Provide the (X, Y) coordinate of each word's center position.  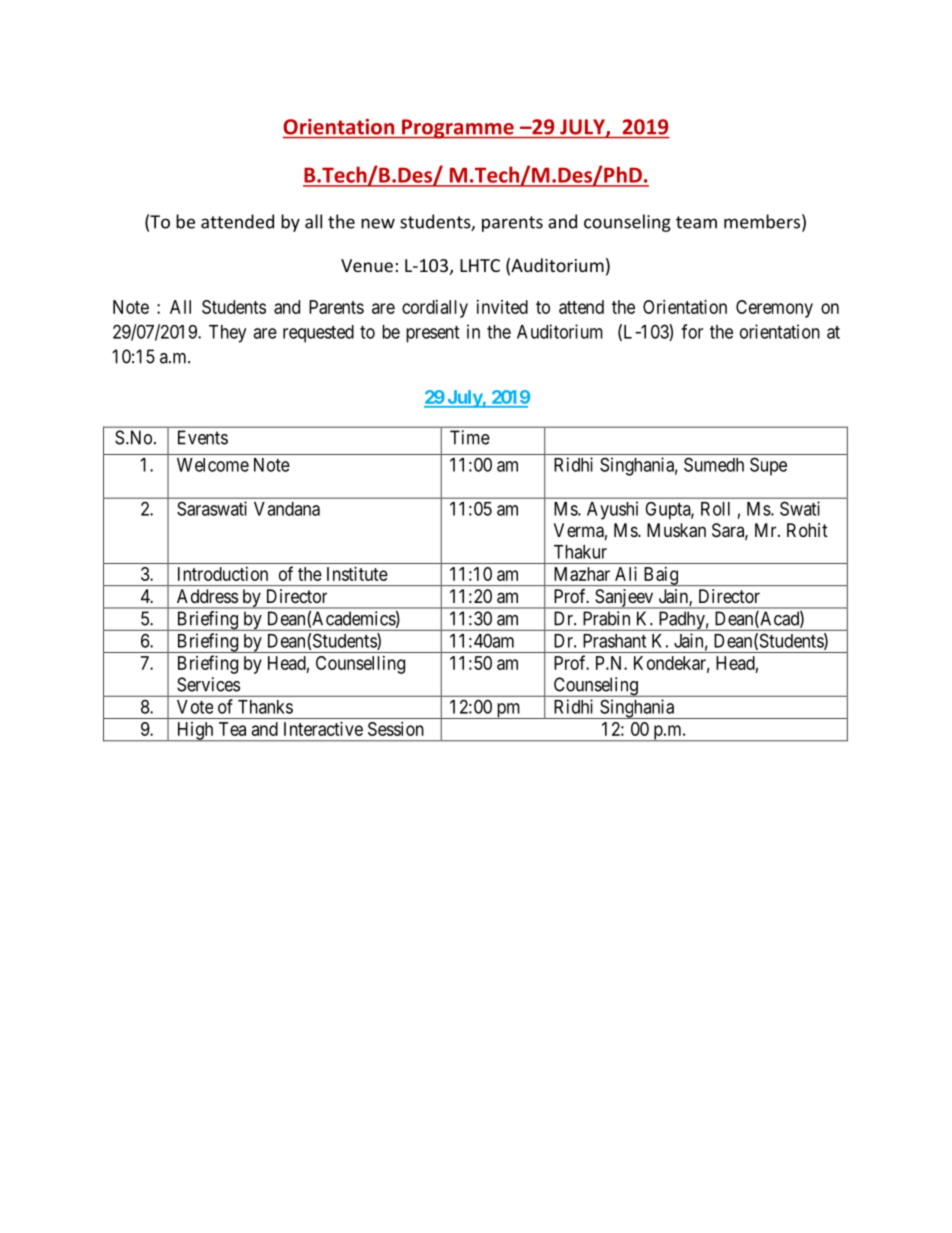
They (227, 334)
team (696, 222)
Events (203, 437)
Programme (458, 129)
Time (470, 437)
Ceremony (774, 309)
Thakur (580, 552)
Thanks (265, 707)
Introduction (223, 574)
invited (502, 307)
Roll (715, 509)
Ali (626, 574)
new (378, 223)
